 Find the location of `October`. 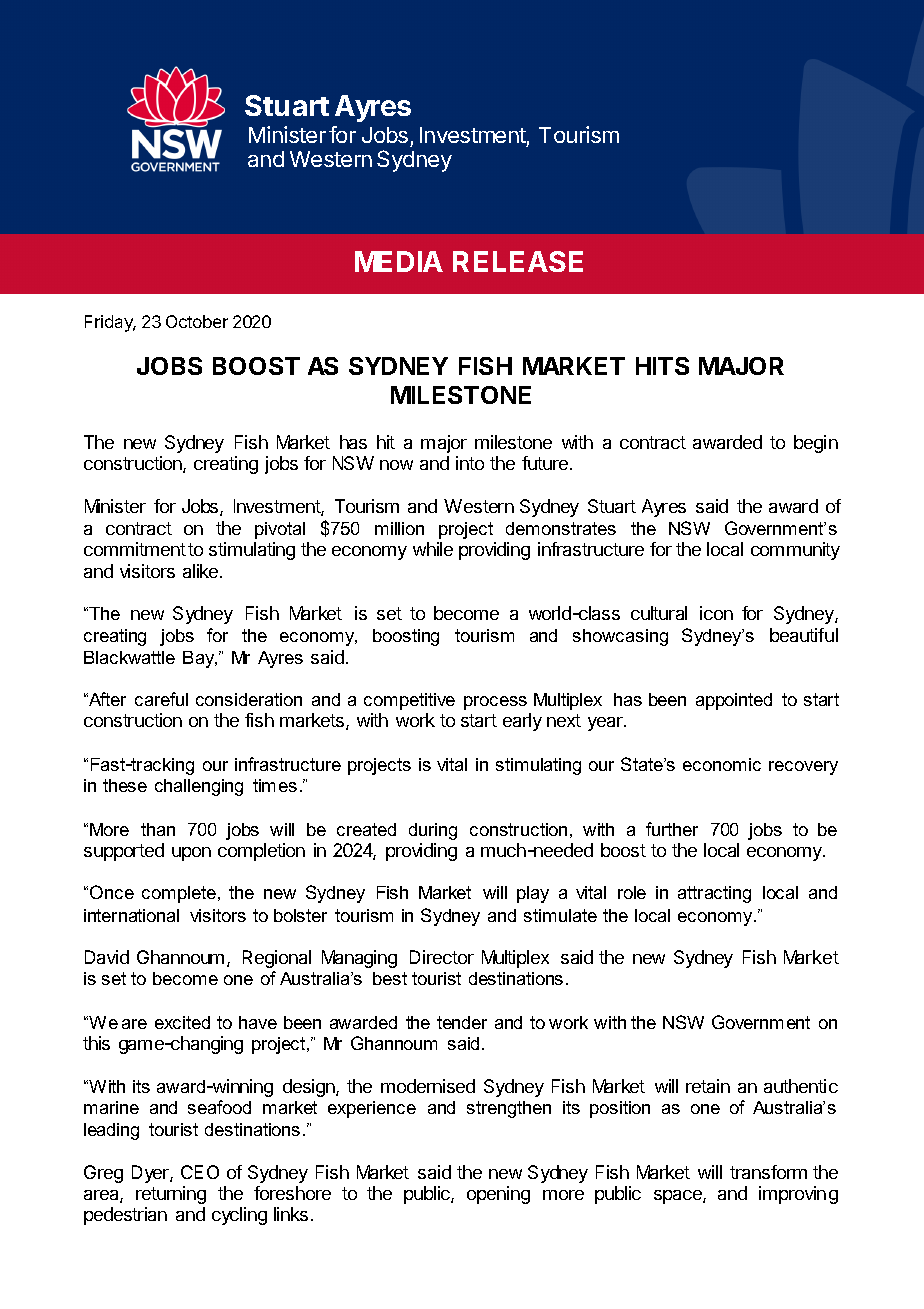

October is located at coordinates (197, 321).
